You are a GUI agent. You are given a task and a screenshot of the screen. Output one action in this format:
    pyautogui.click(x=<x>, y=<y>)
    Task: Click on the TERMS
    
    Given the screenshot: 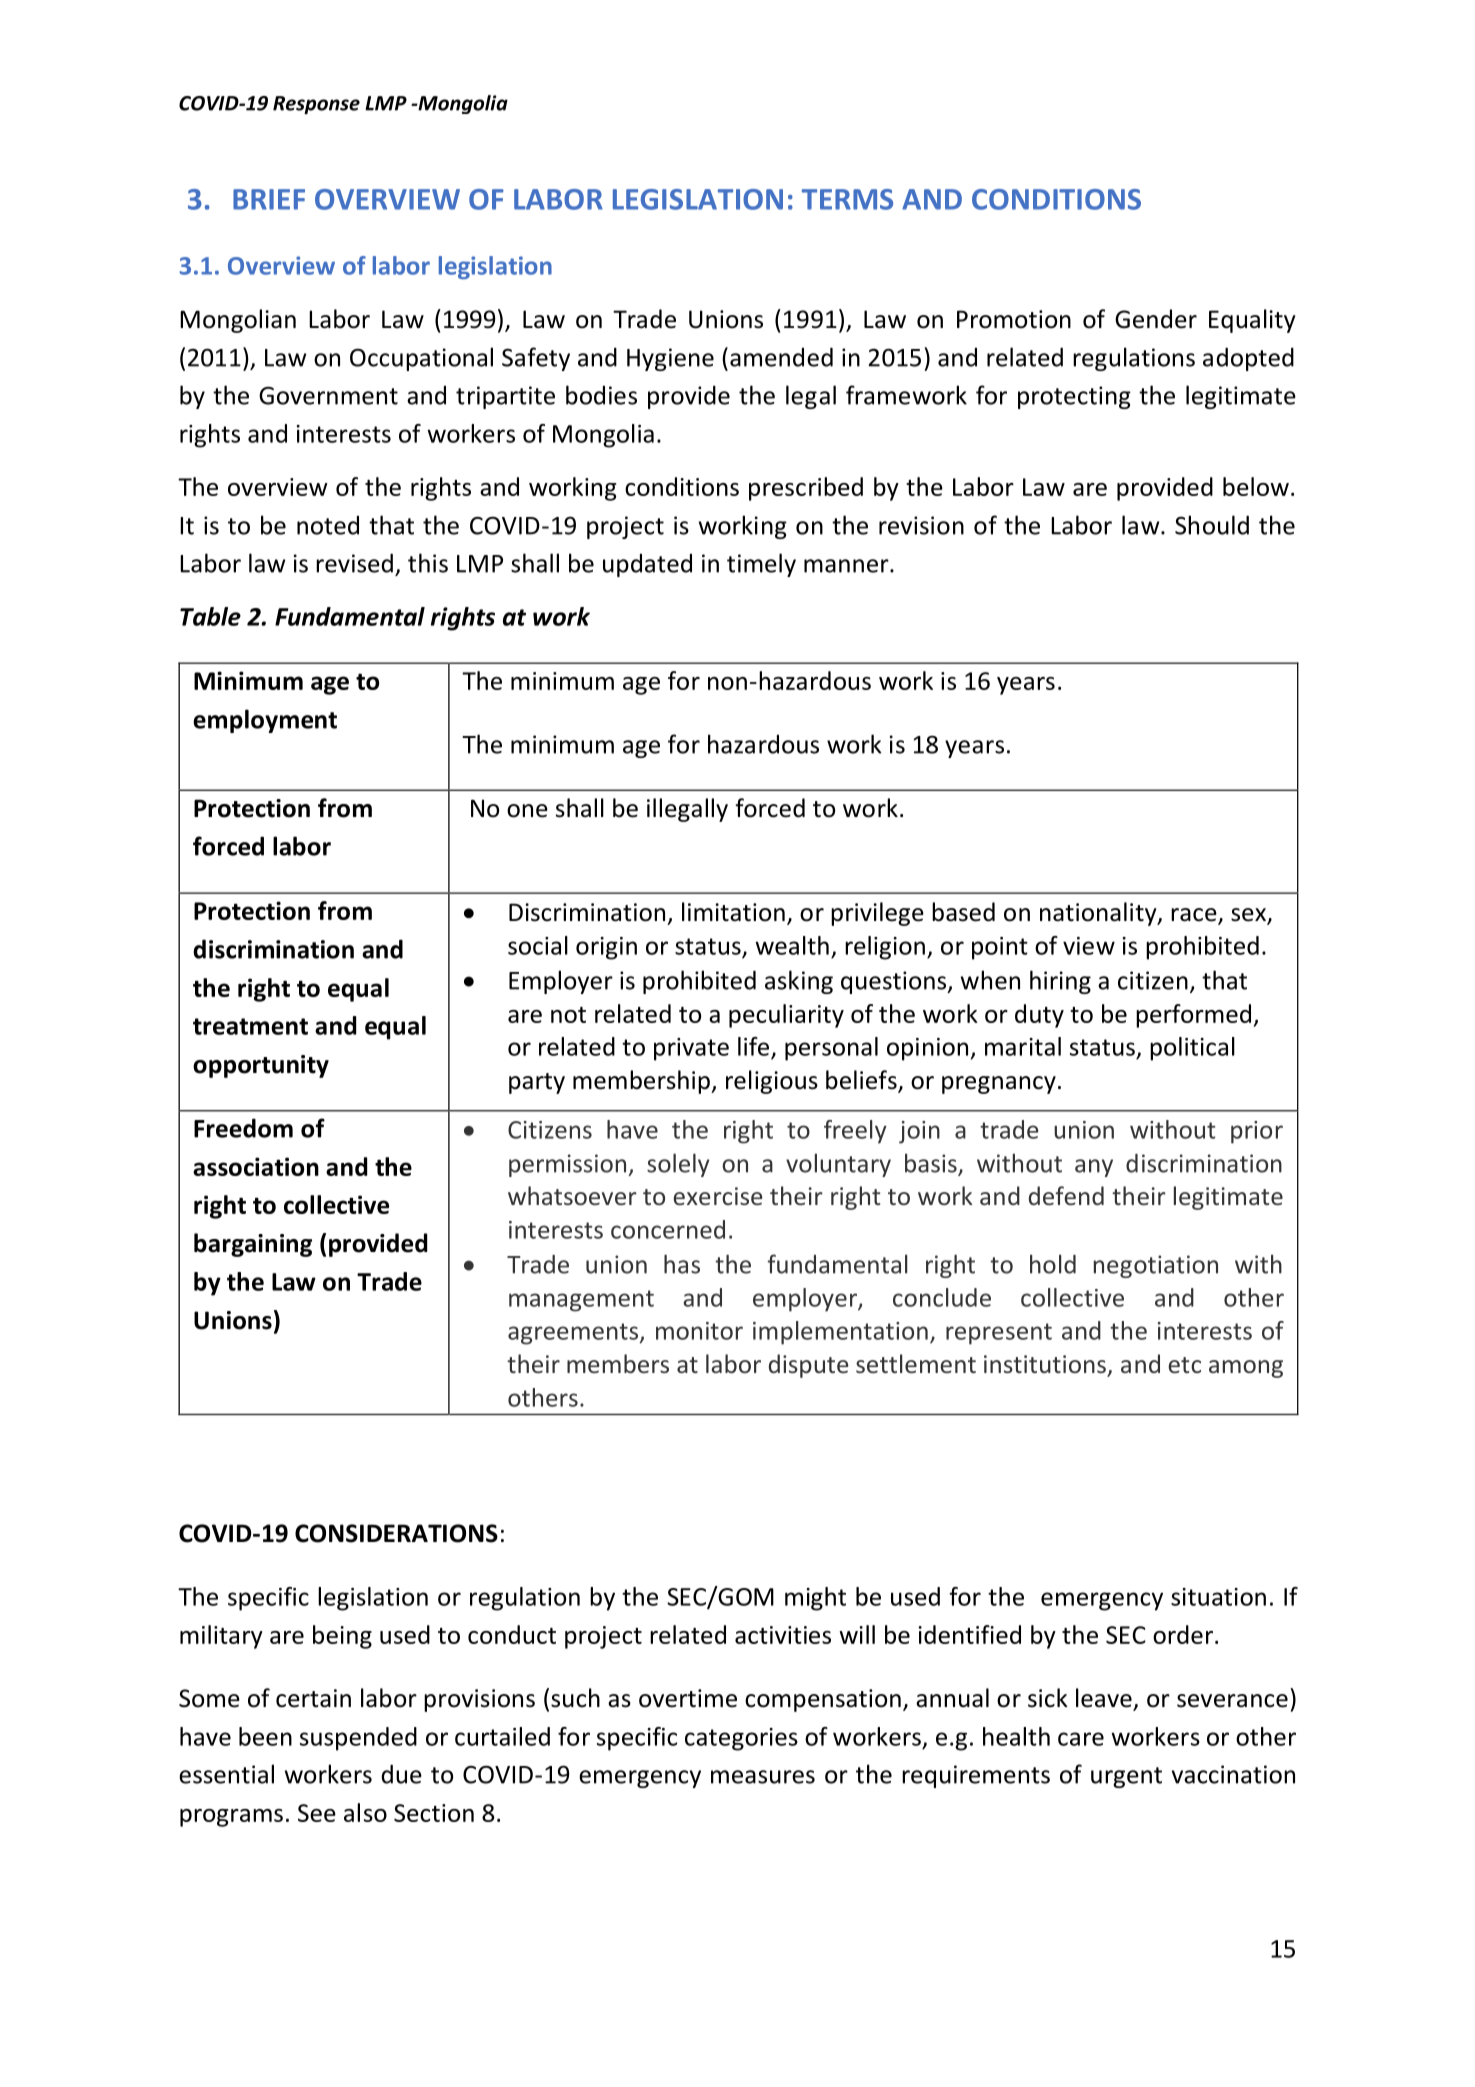 What is the action you would take?
    pyautogui.click(x=847, y=199)
